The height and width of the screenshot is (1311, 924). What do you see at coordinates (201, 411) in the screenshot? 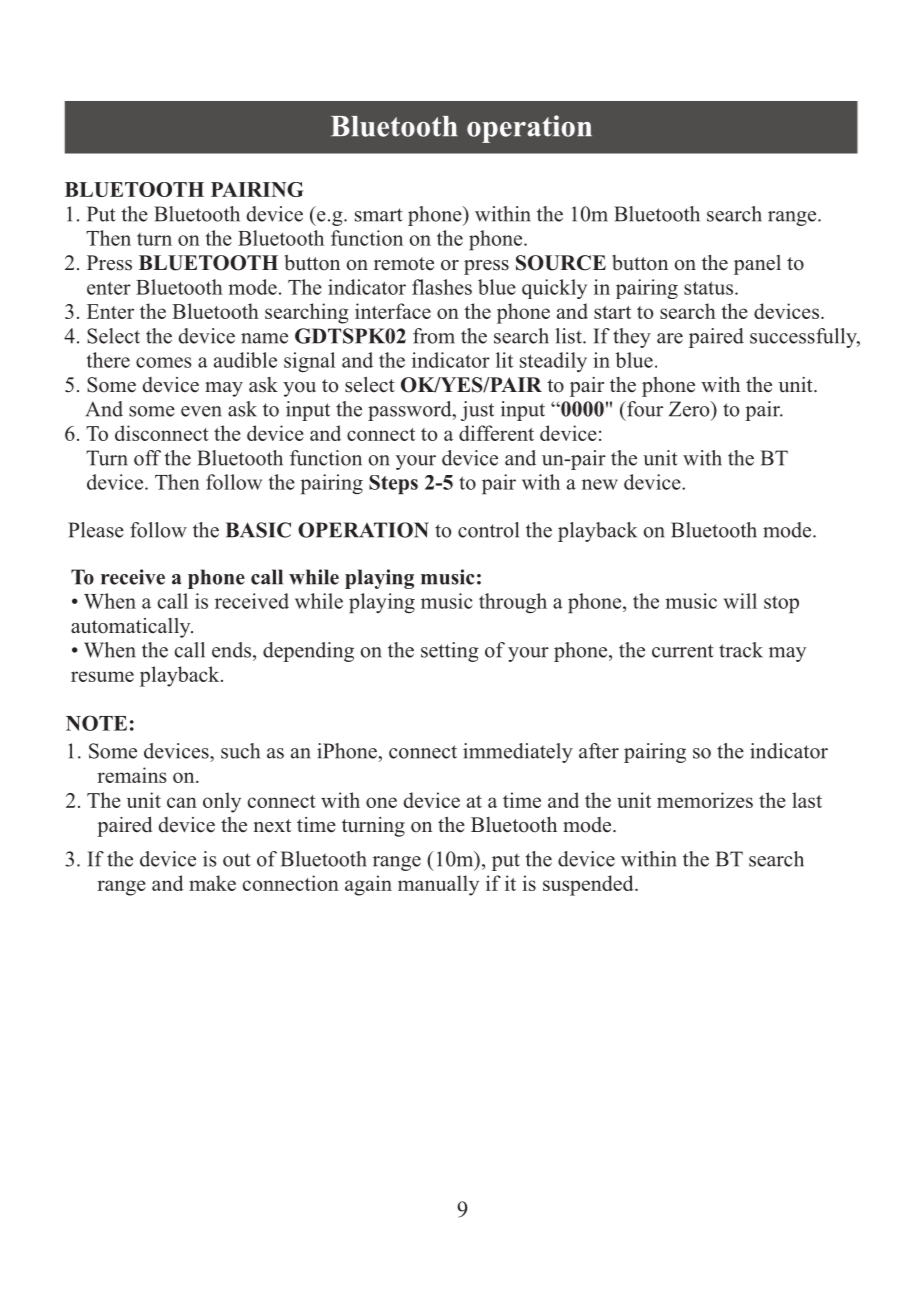
I see `even` at bounding box center [201, 411].
